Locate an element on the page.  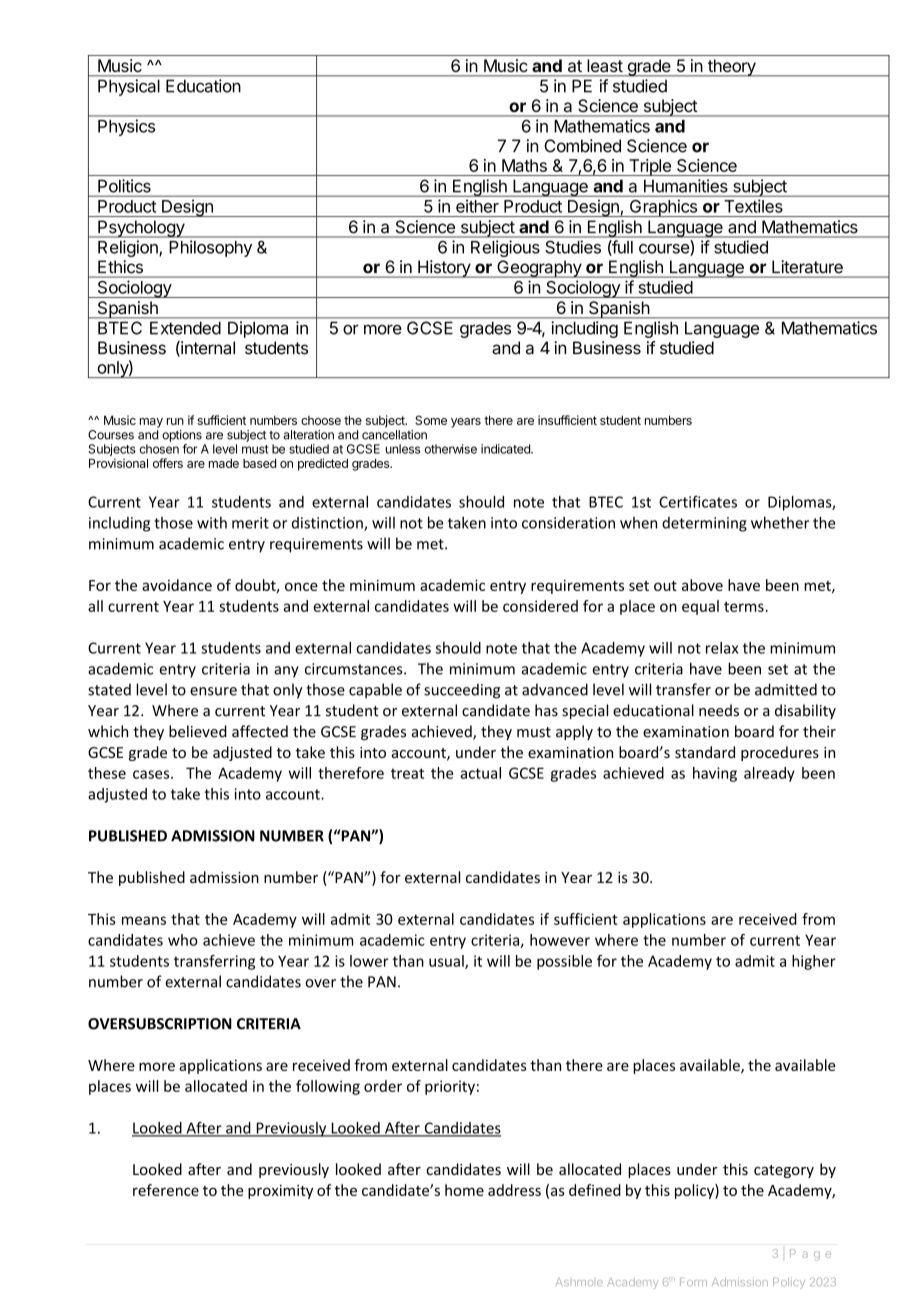
theory is located at coordinates (732, 68).
